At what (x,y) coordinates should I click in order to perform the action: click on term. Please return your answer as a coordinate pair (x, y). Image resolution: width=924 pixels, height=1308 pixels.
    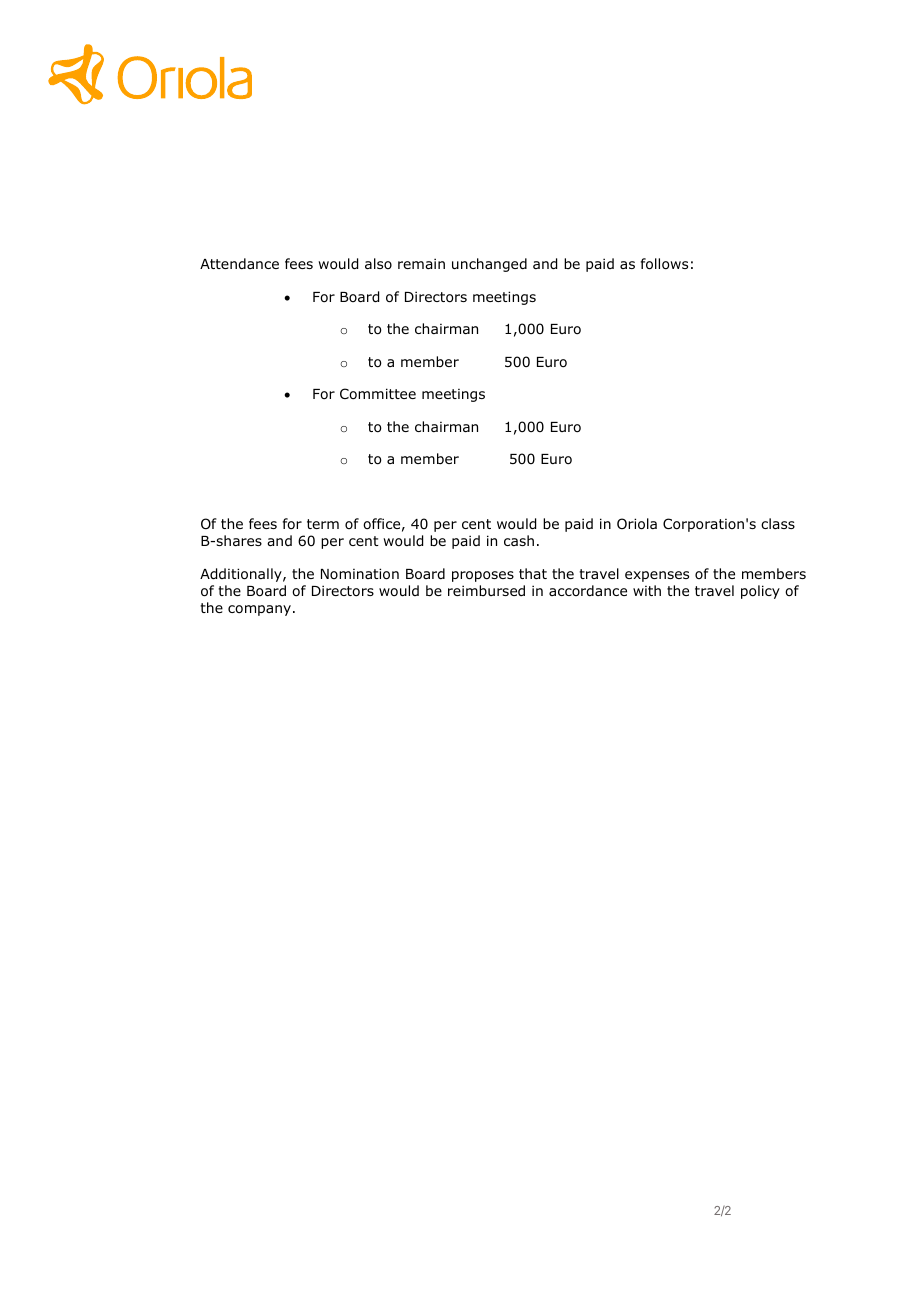
    Looking at the image, I should click on (323, 524).
